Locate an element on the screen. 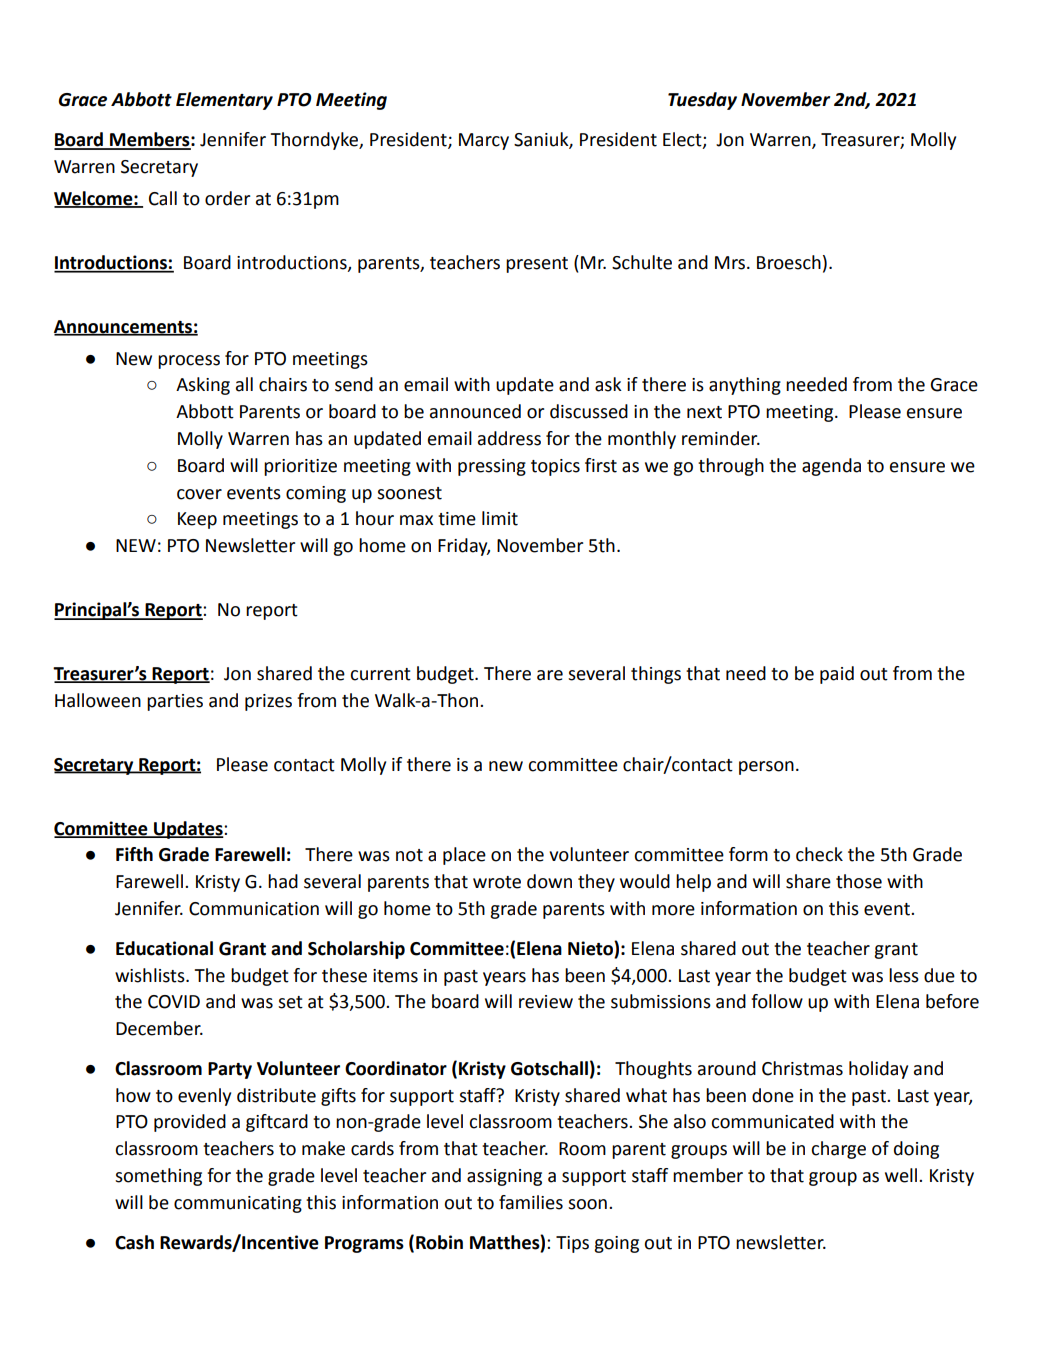 The width and height of the screenshot is (1043, 1349). Marcy is located at coordinates (484, 141).
